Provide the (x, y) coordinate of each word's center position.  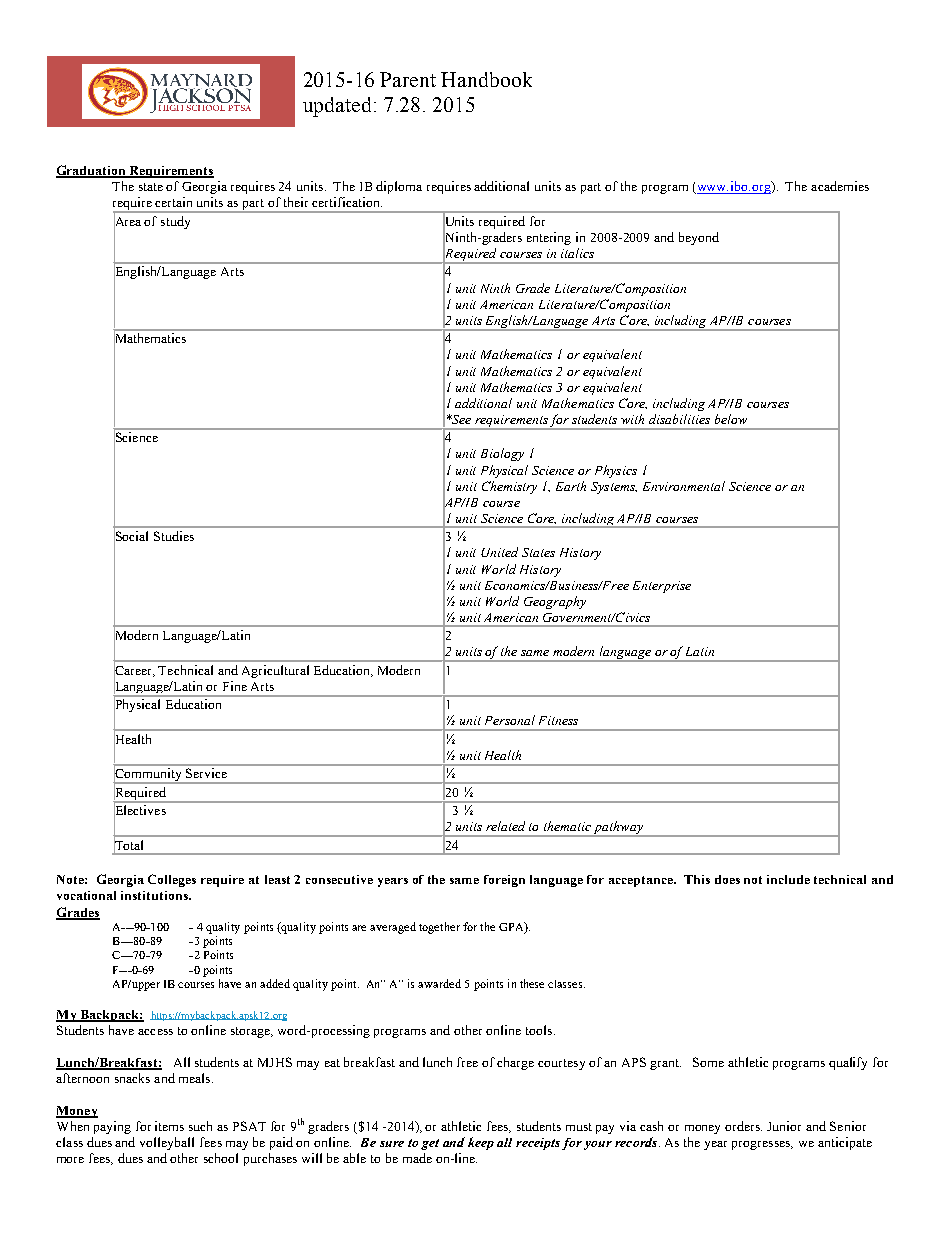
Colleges (172, 880)
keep (481, 1143)
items (169, 1126)
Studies (174, 536)
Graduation (92, 171)
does (727, 879)
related (505, 826)
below (731, 419)
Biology (502, 454)
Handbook (486, 79)
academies (840, 186)
